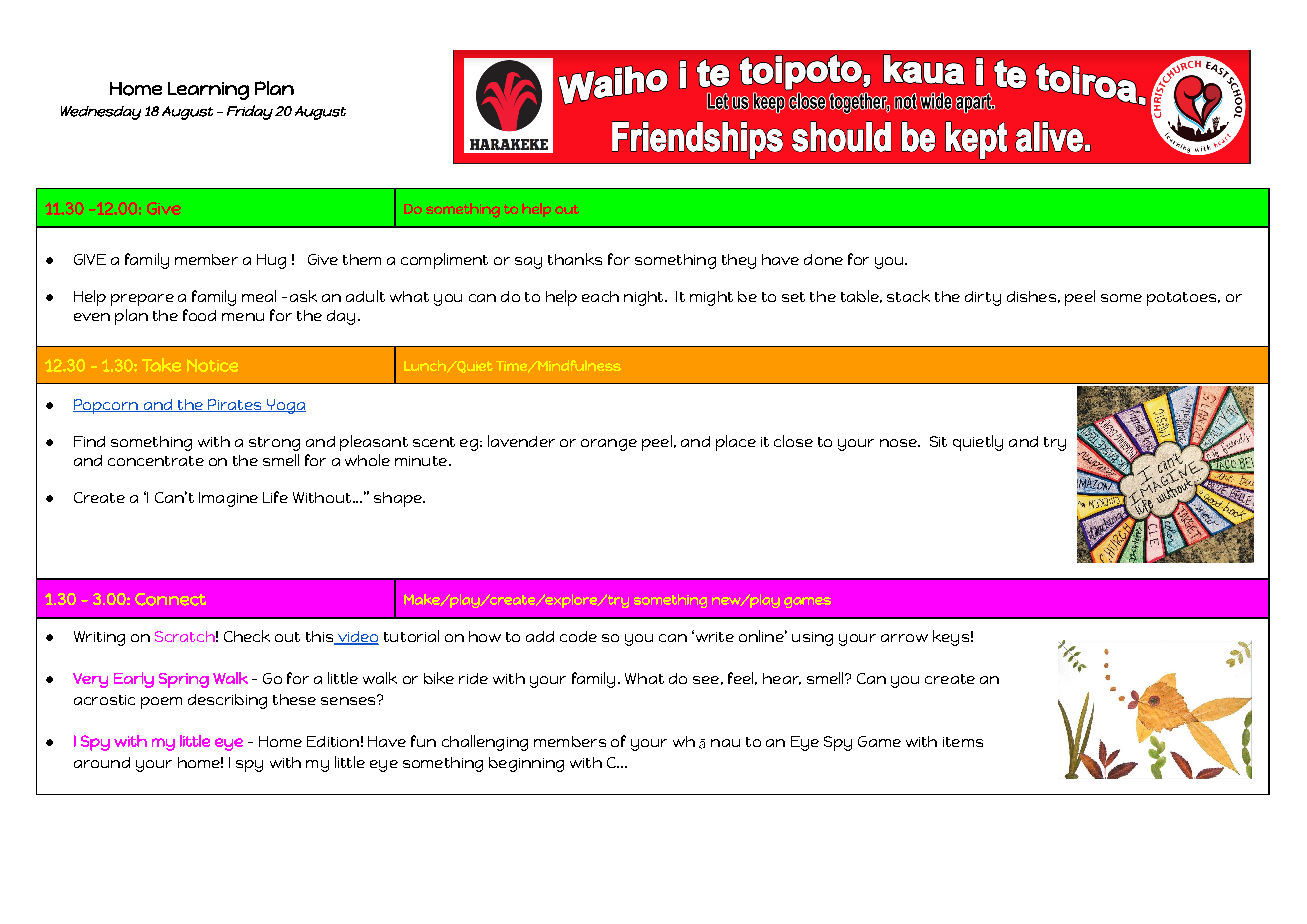  Describe the element at coordinates (526, 764) in the screenshot. I see `beginning` at that location.
